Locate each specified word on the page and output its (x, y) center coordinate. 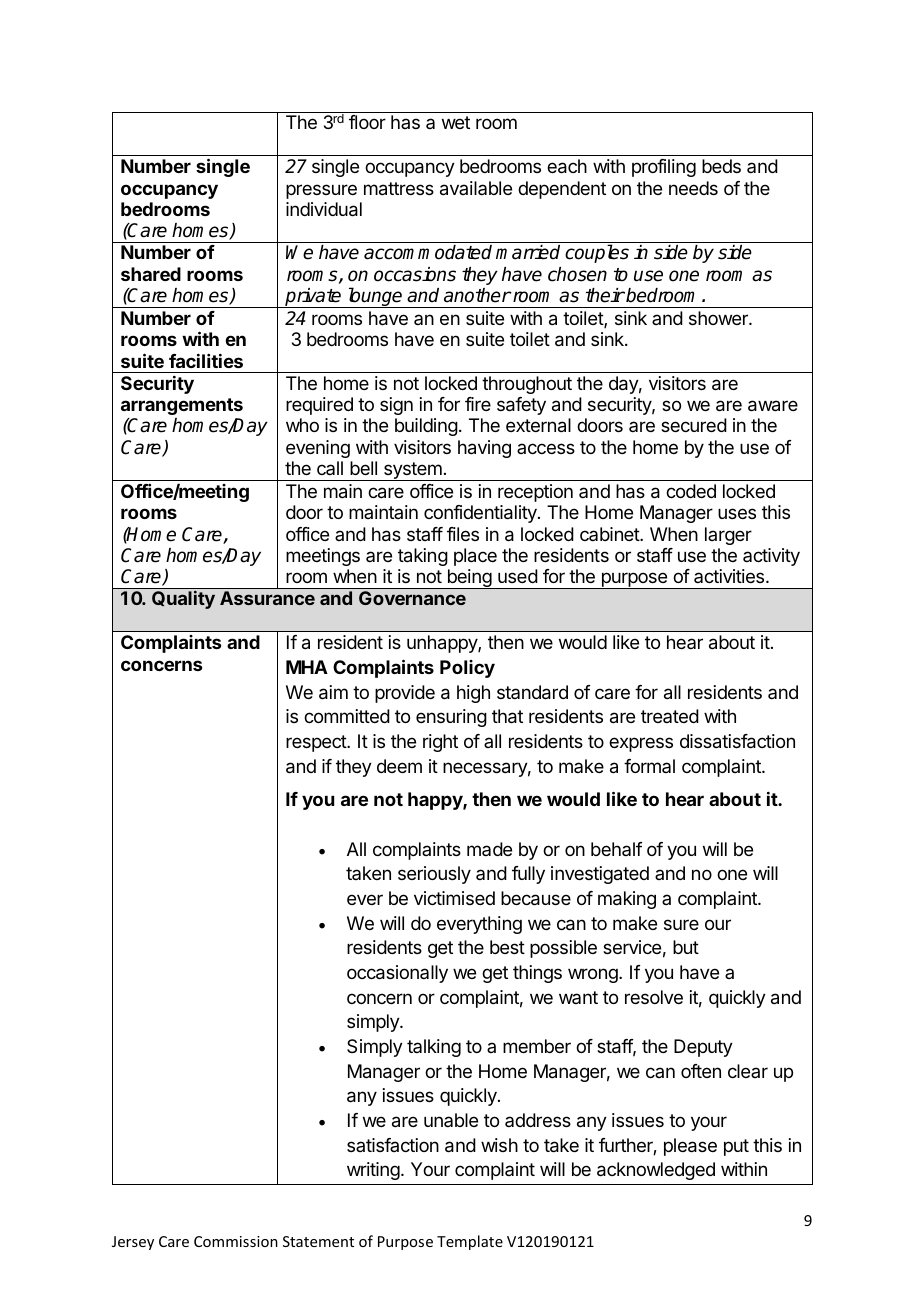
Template (470, 1242)
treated (670, 716)
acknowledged (656, 1171)
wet (456, 122)
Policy (467, 669)
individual (324, 209)
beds (721, 166)
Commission (236, 1241)
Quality (183, 600)
